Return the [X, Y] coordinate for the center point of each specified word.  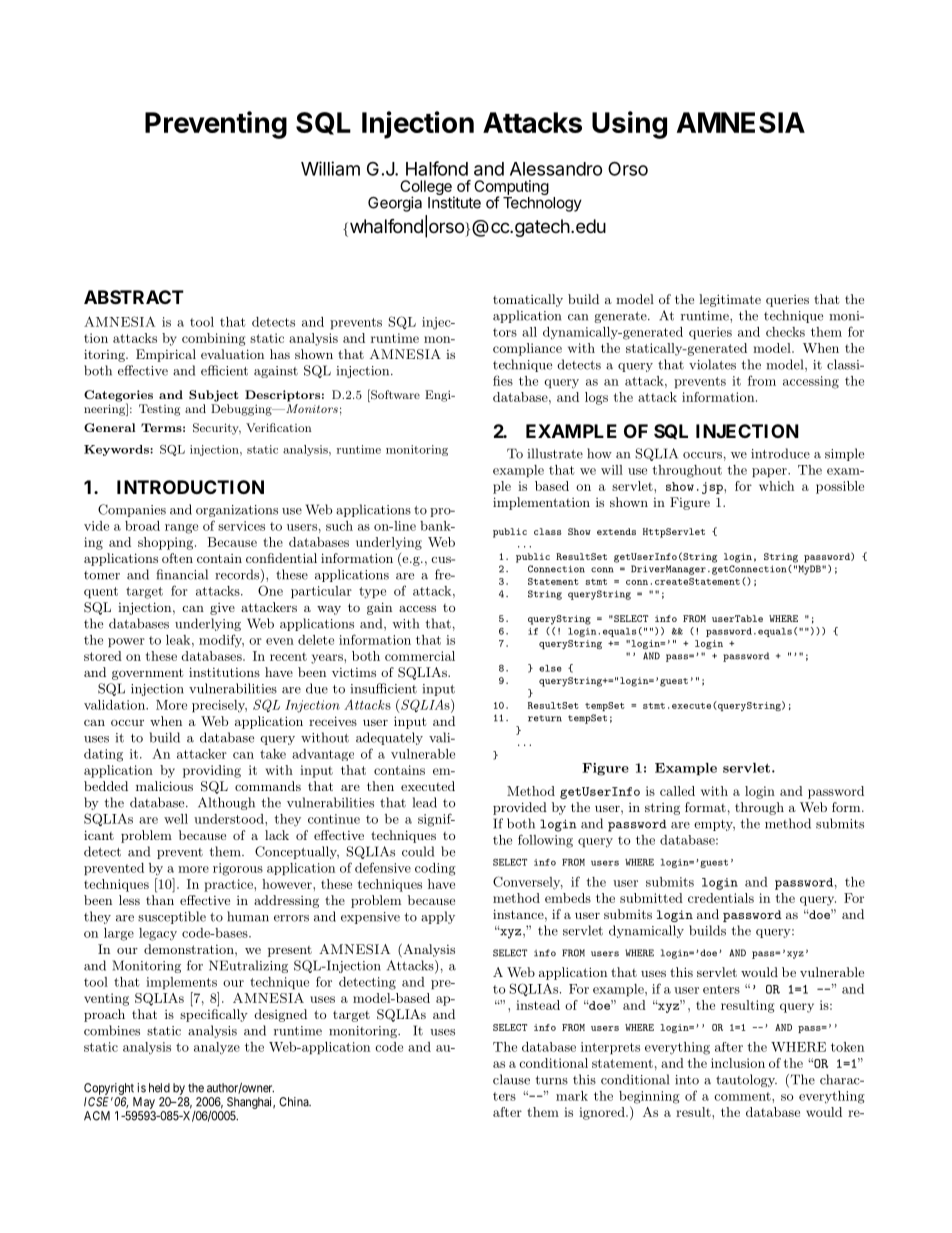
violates [712, 364]
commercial [420, 656]
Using [629, 125]
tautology [746, 1080]
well [176, 819]
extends [616, 531]
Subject [214, 396]
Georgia [395, 204]
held [159, 1088]
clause [511, 1079]
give [222, 609]
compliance [527, 349]
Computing [511, 189]
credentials [721, 898]
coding [435, 869]
